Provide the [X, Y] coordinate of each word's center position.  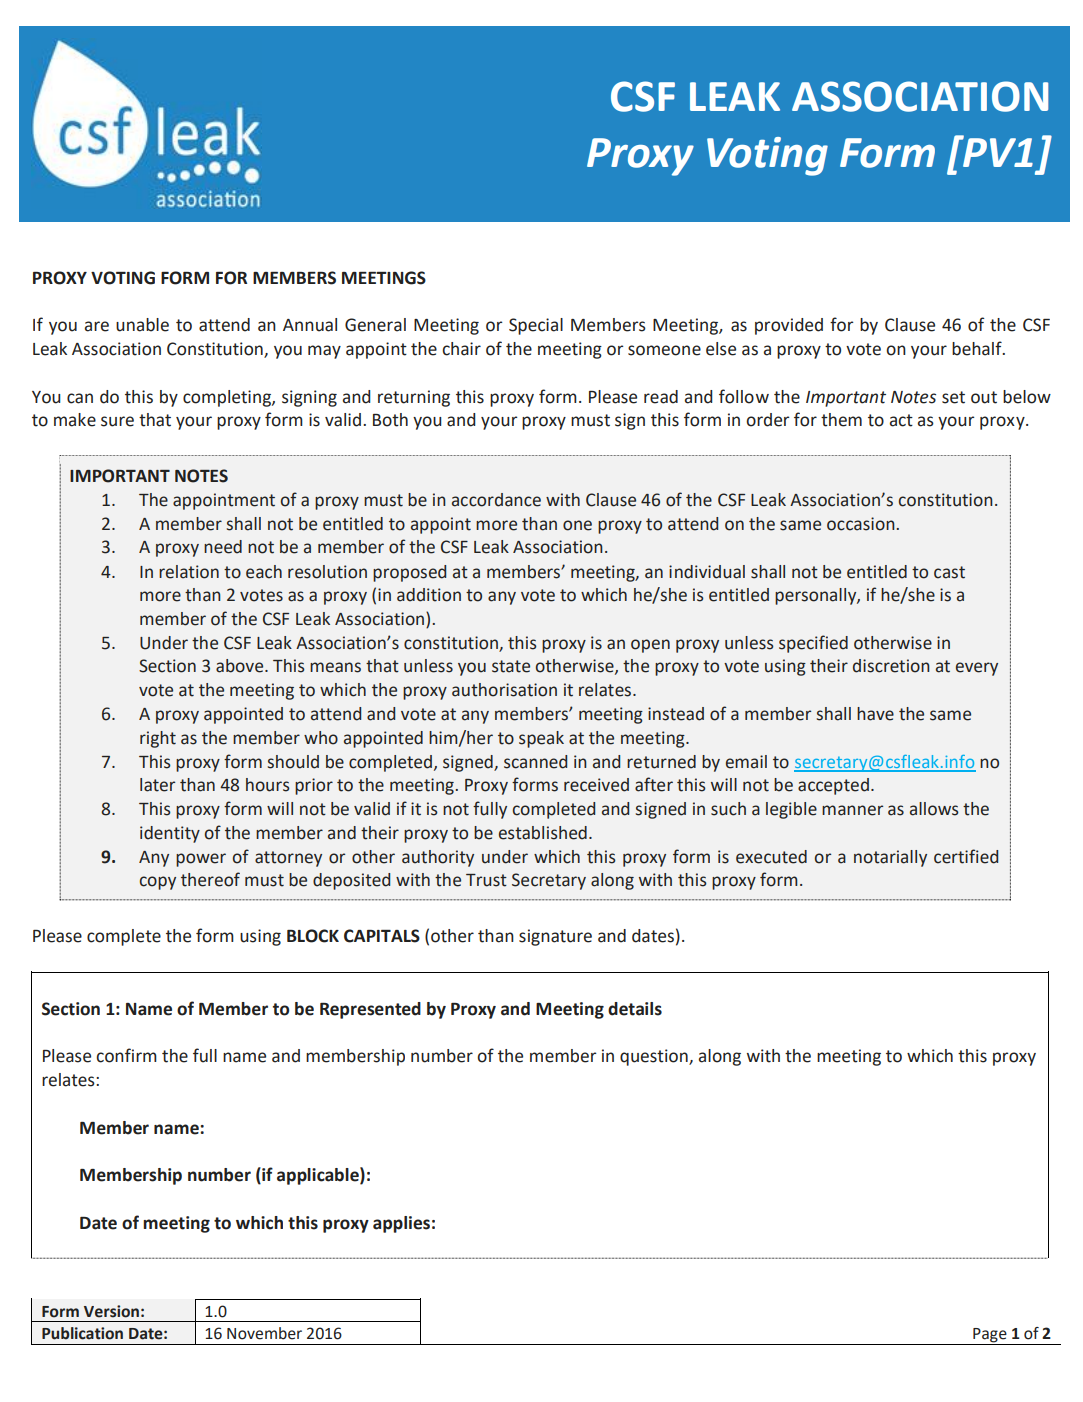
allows [934, 809]
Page [990, 1336]
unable [142, 325]
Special [536, 326]
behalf [978, 348]
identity [170, 834]
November [264, 1333]
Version [111, 1311]
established [543, 833]
